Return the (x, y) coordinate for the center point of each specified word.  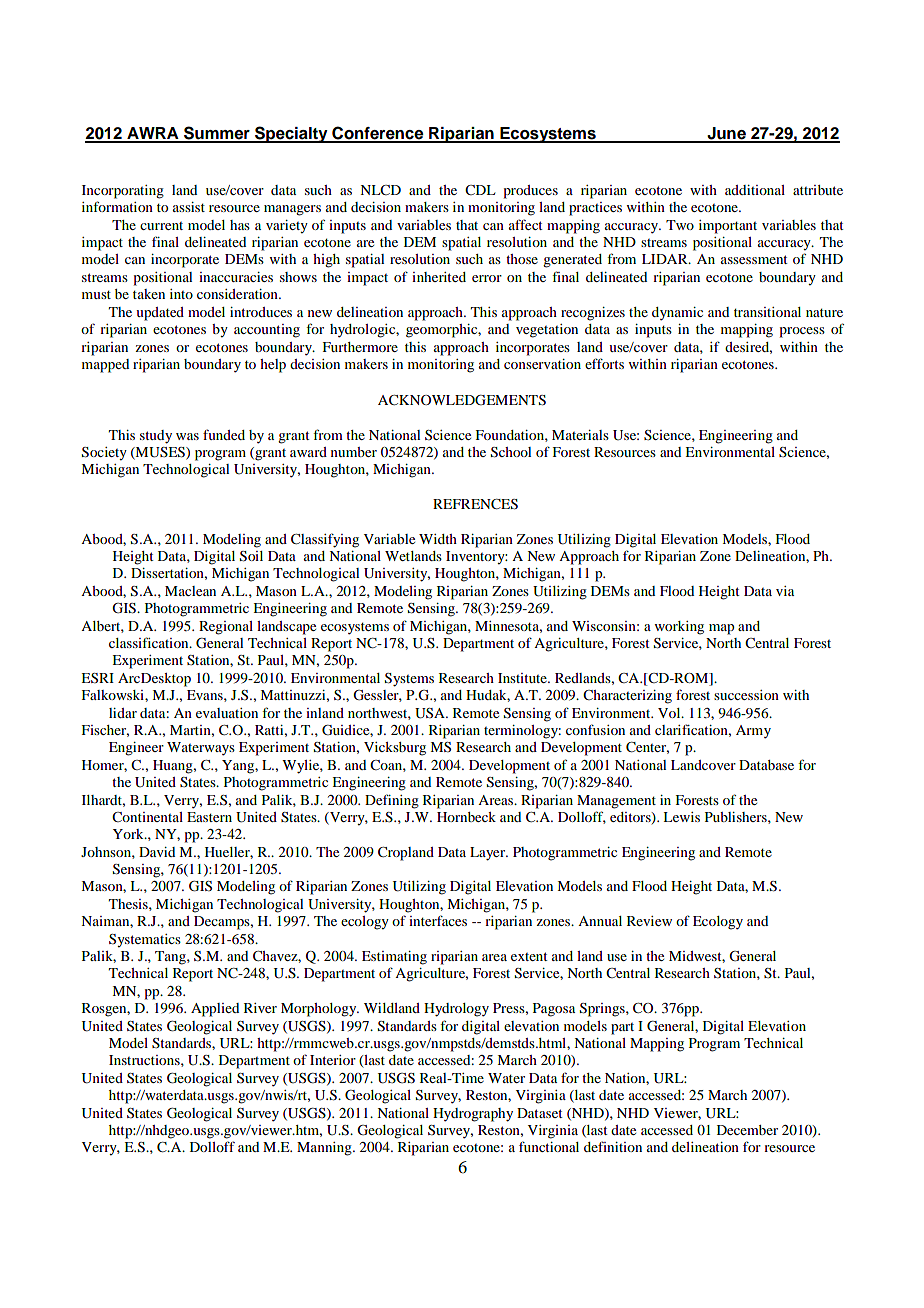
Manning (325, 1149)
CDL (480, 190)
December (747, 1130)
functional (549, 1146)
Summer (217, 134)
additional (755, 190)
